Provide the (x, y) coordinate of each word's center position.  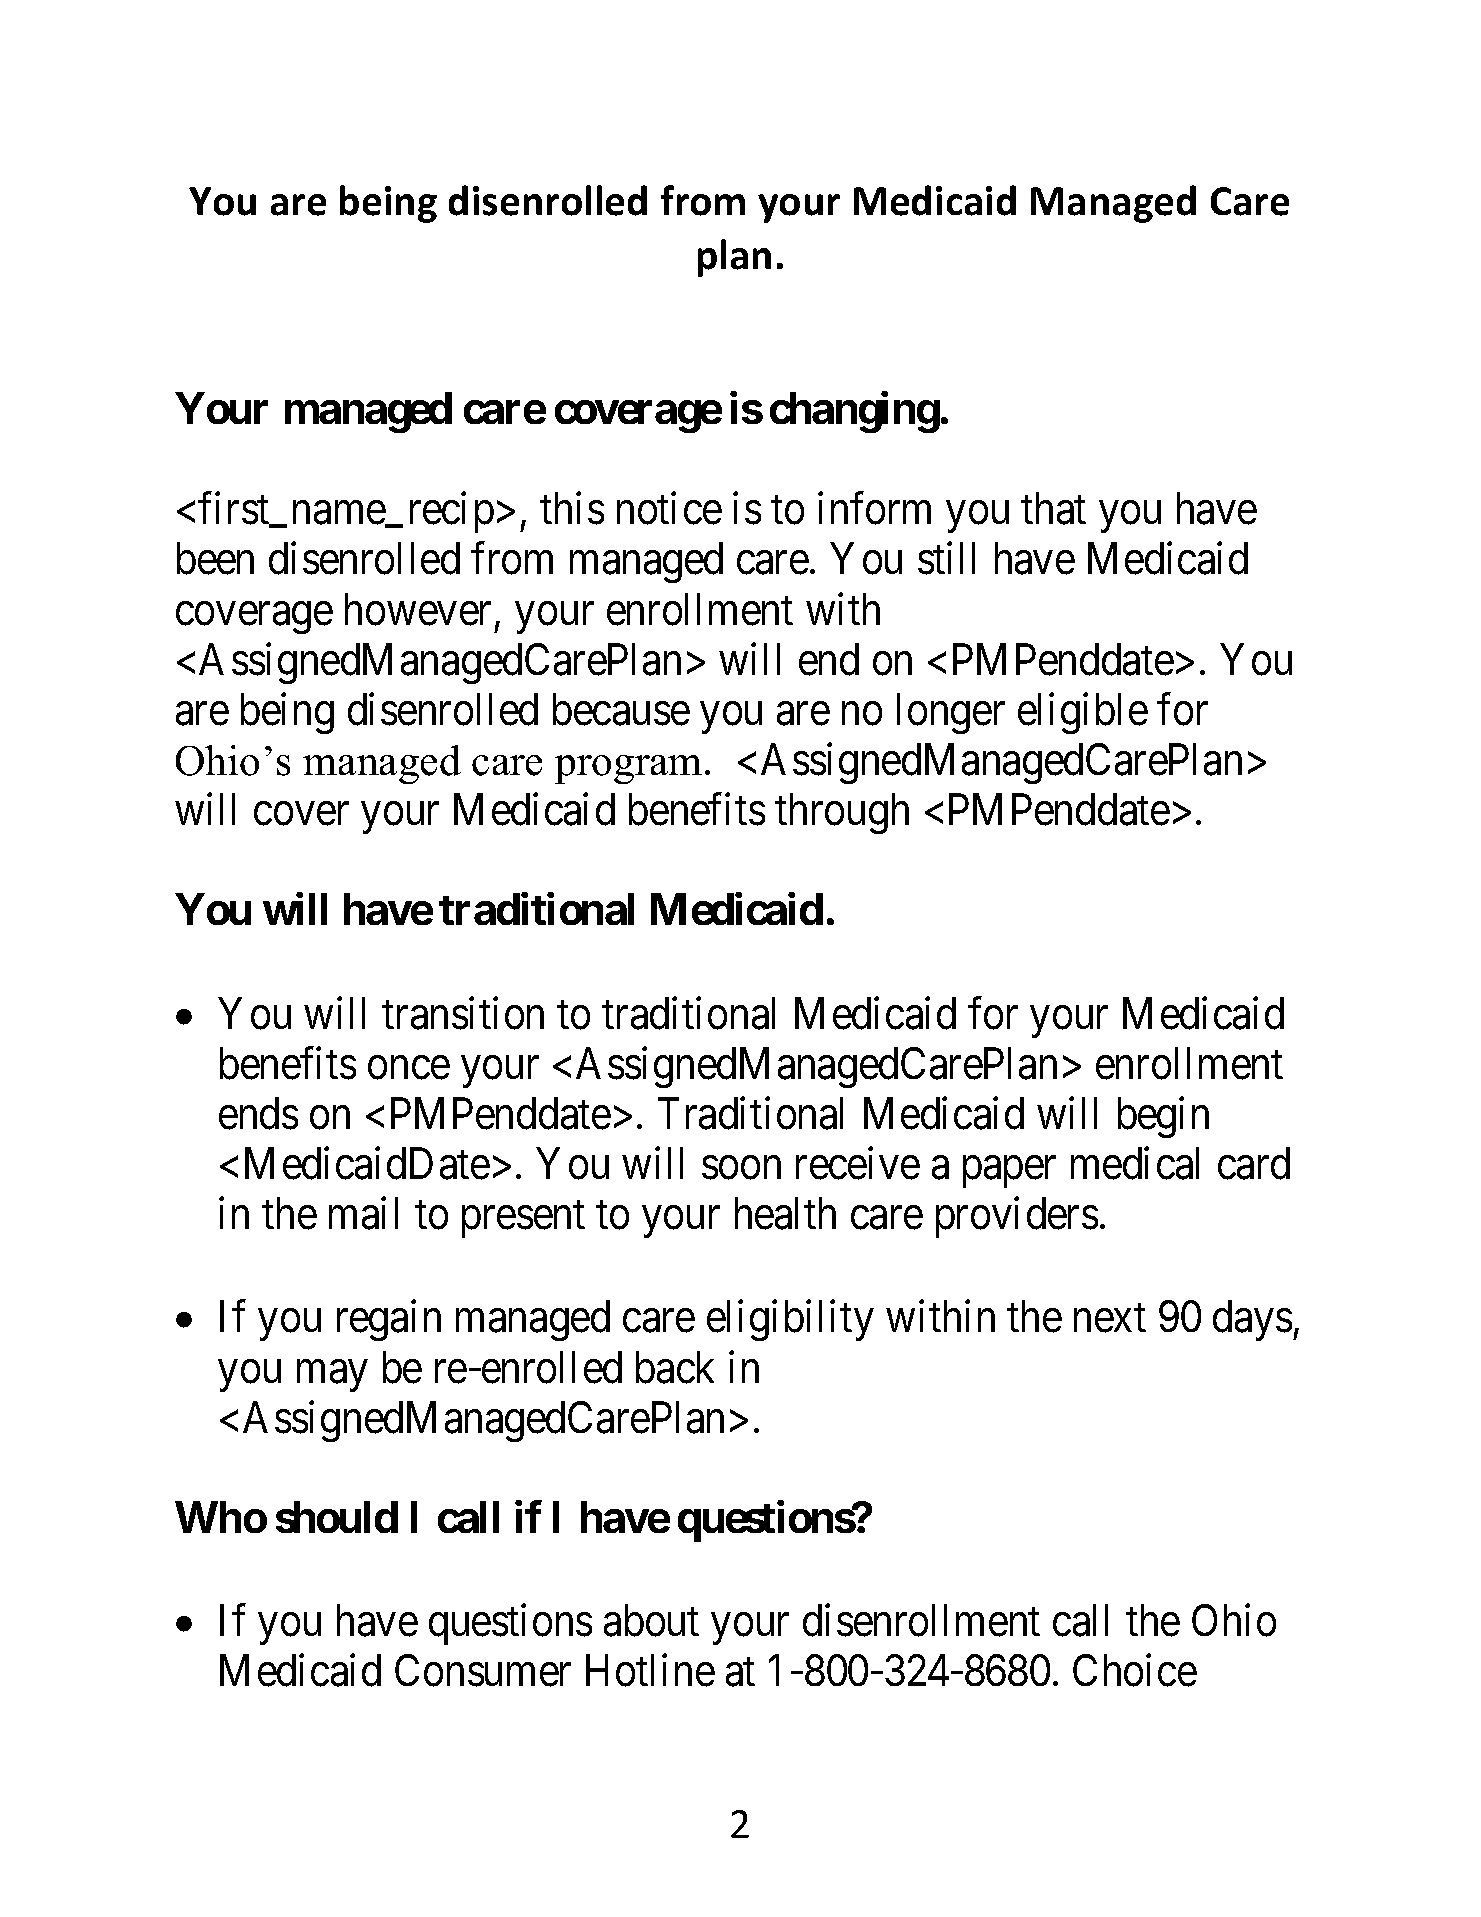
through (842, 813)
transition (463, 1013)
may (332, 1376)
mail (363, 1213)
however (418, 609)
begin (1163, 1117)
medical (1135, 1163)
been (215, 559)
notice (669, 509)
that (1053, 509)
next (1110, 1319)
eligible (1083, 713)
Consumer (483, 1671)
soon (741, 1168)
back (675, 1367)
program (628, 769)
